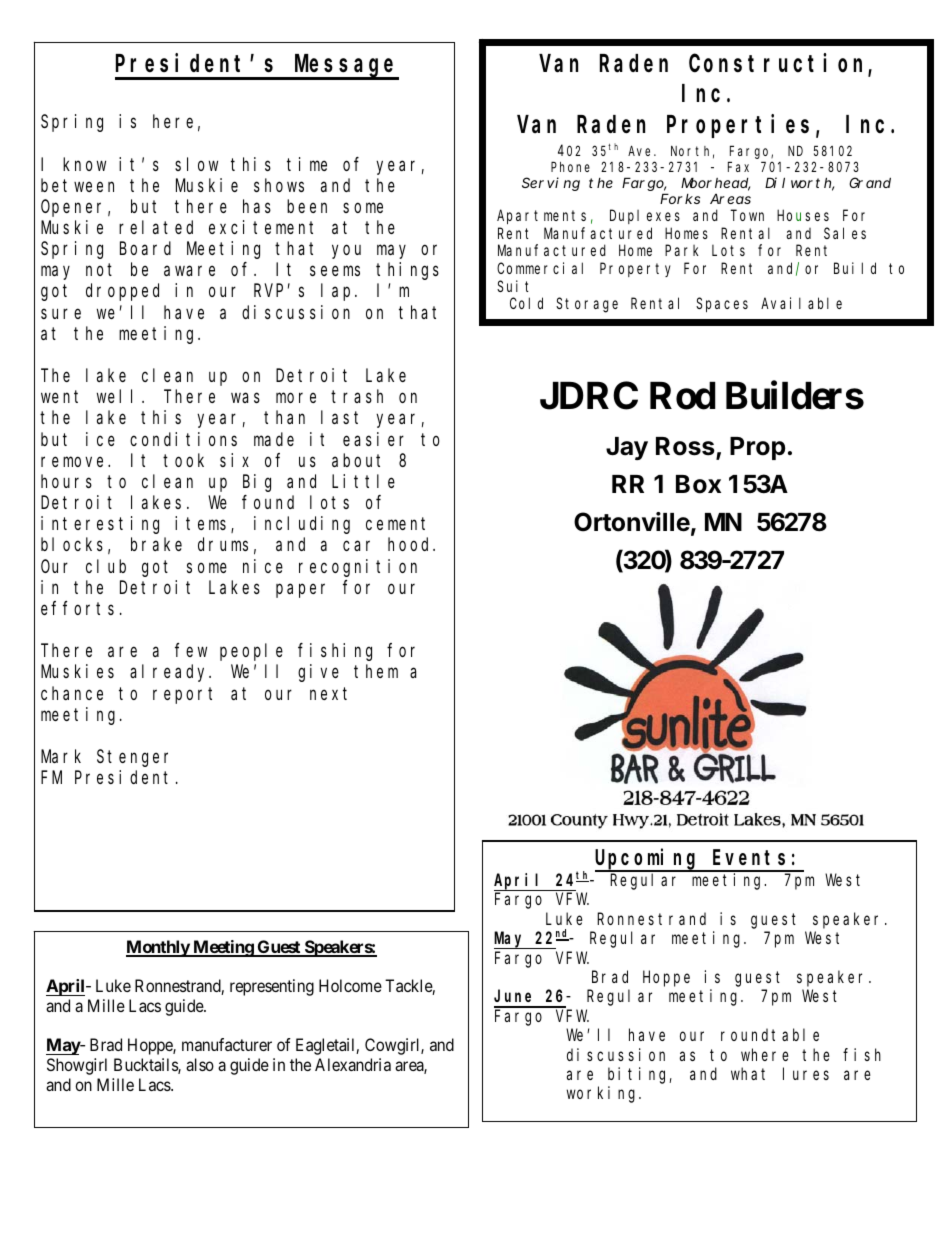 The width and height of the screenshot is (952, 1233). Describe the element at coordinates (698, 484) in the screenshot. I see `Box` at that location.
